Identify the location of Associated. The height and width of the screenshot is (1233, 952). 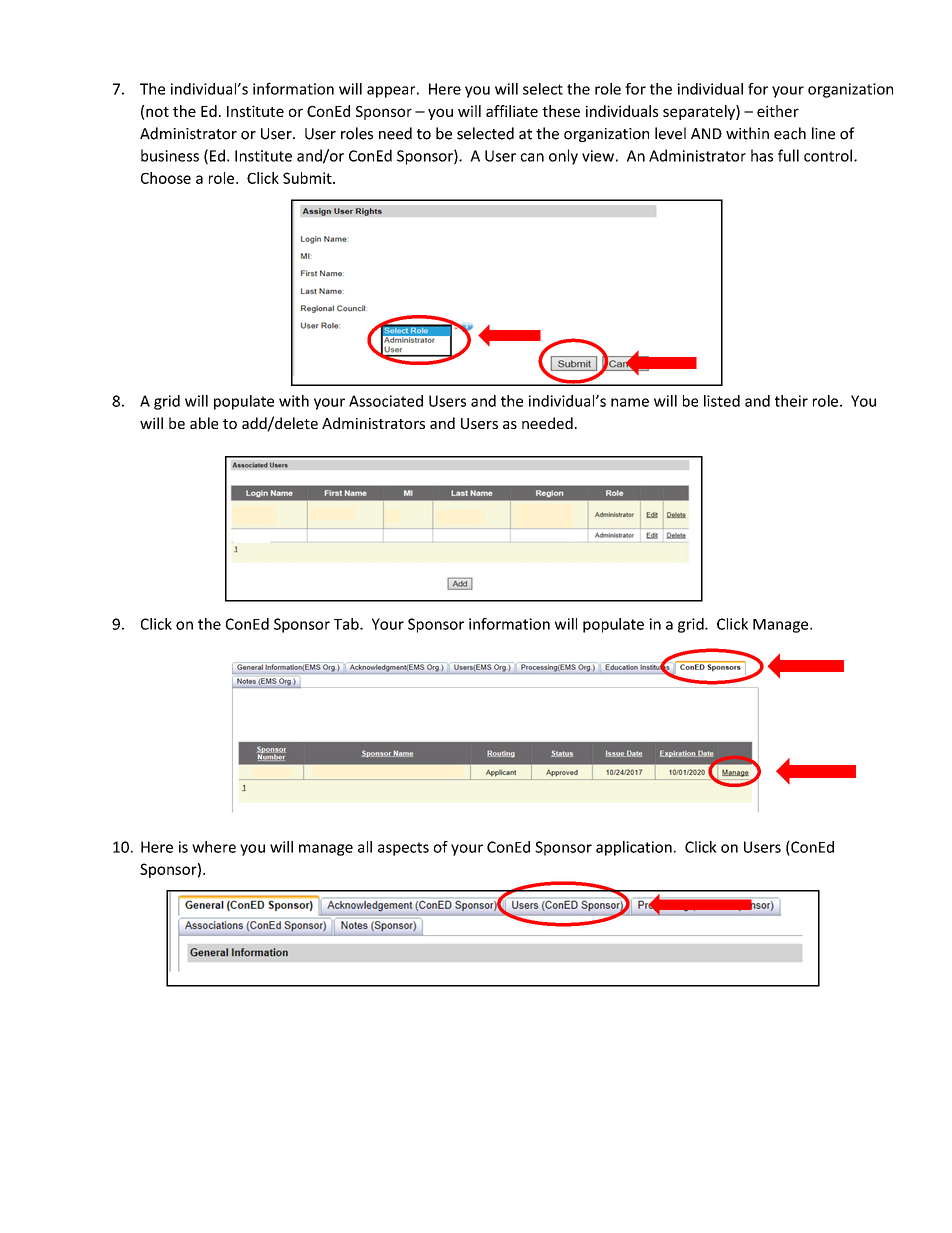
(386, 401).
